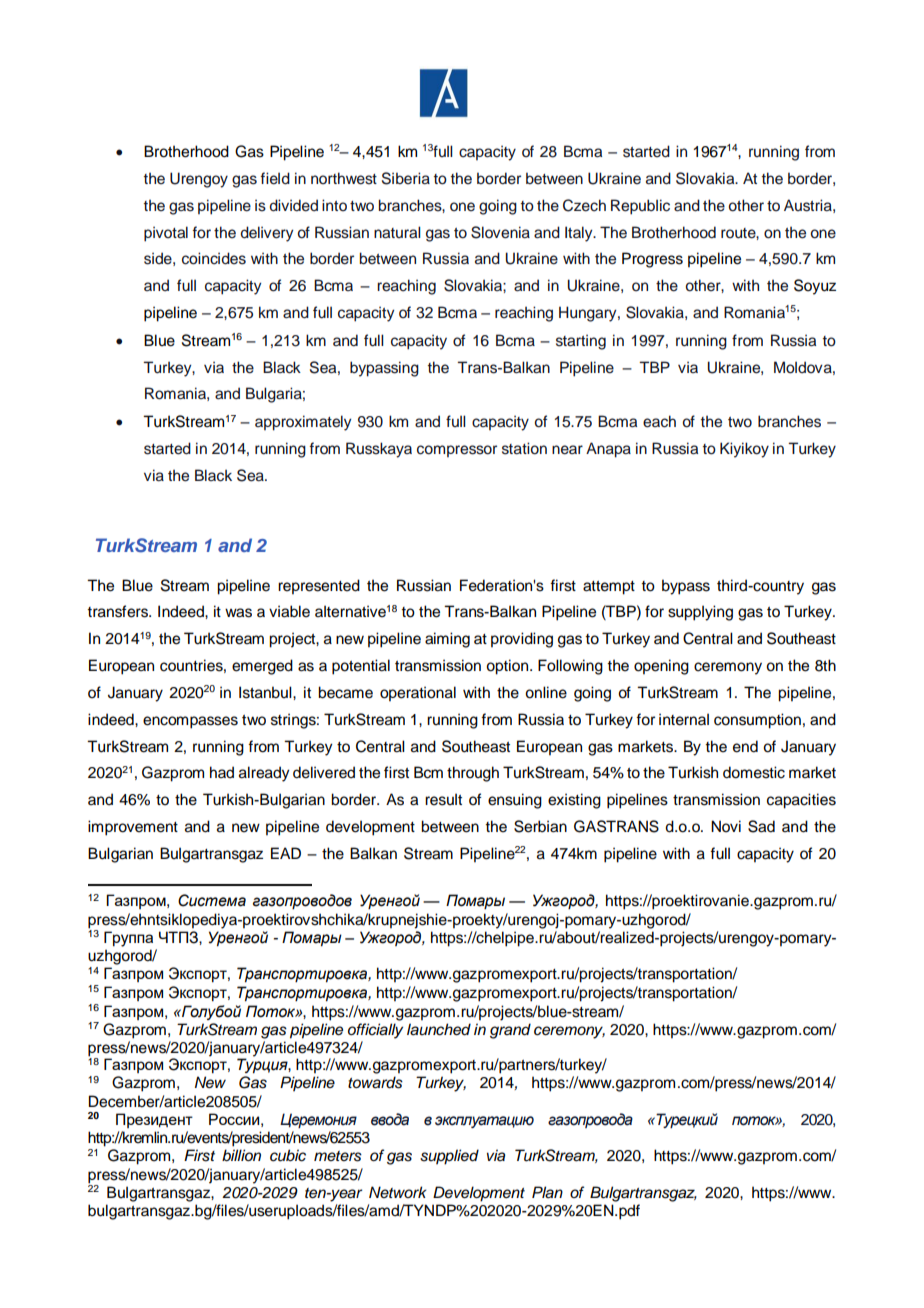  I want to click on option, so click(508, 667).
